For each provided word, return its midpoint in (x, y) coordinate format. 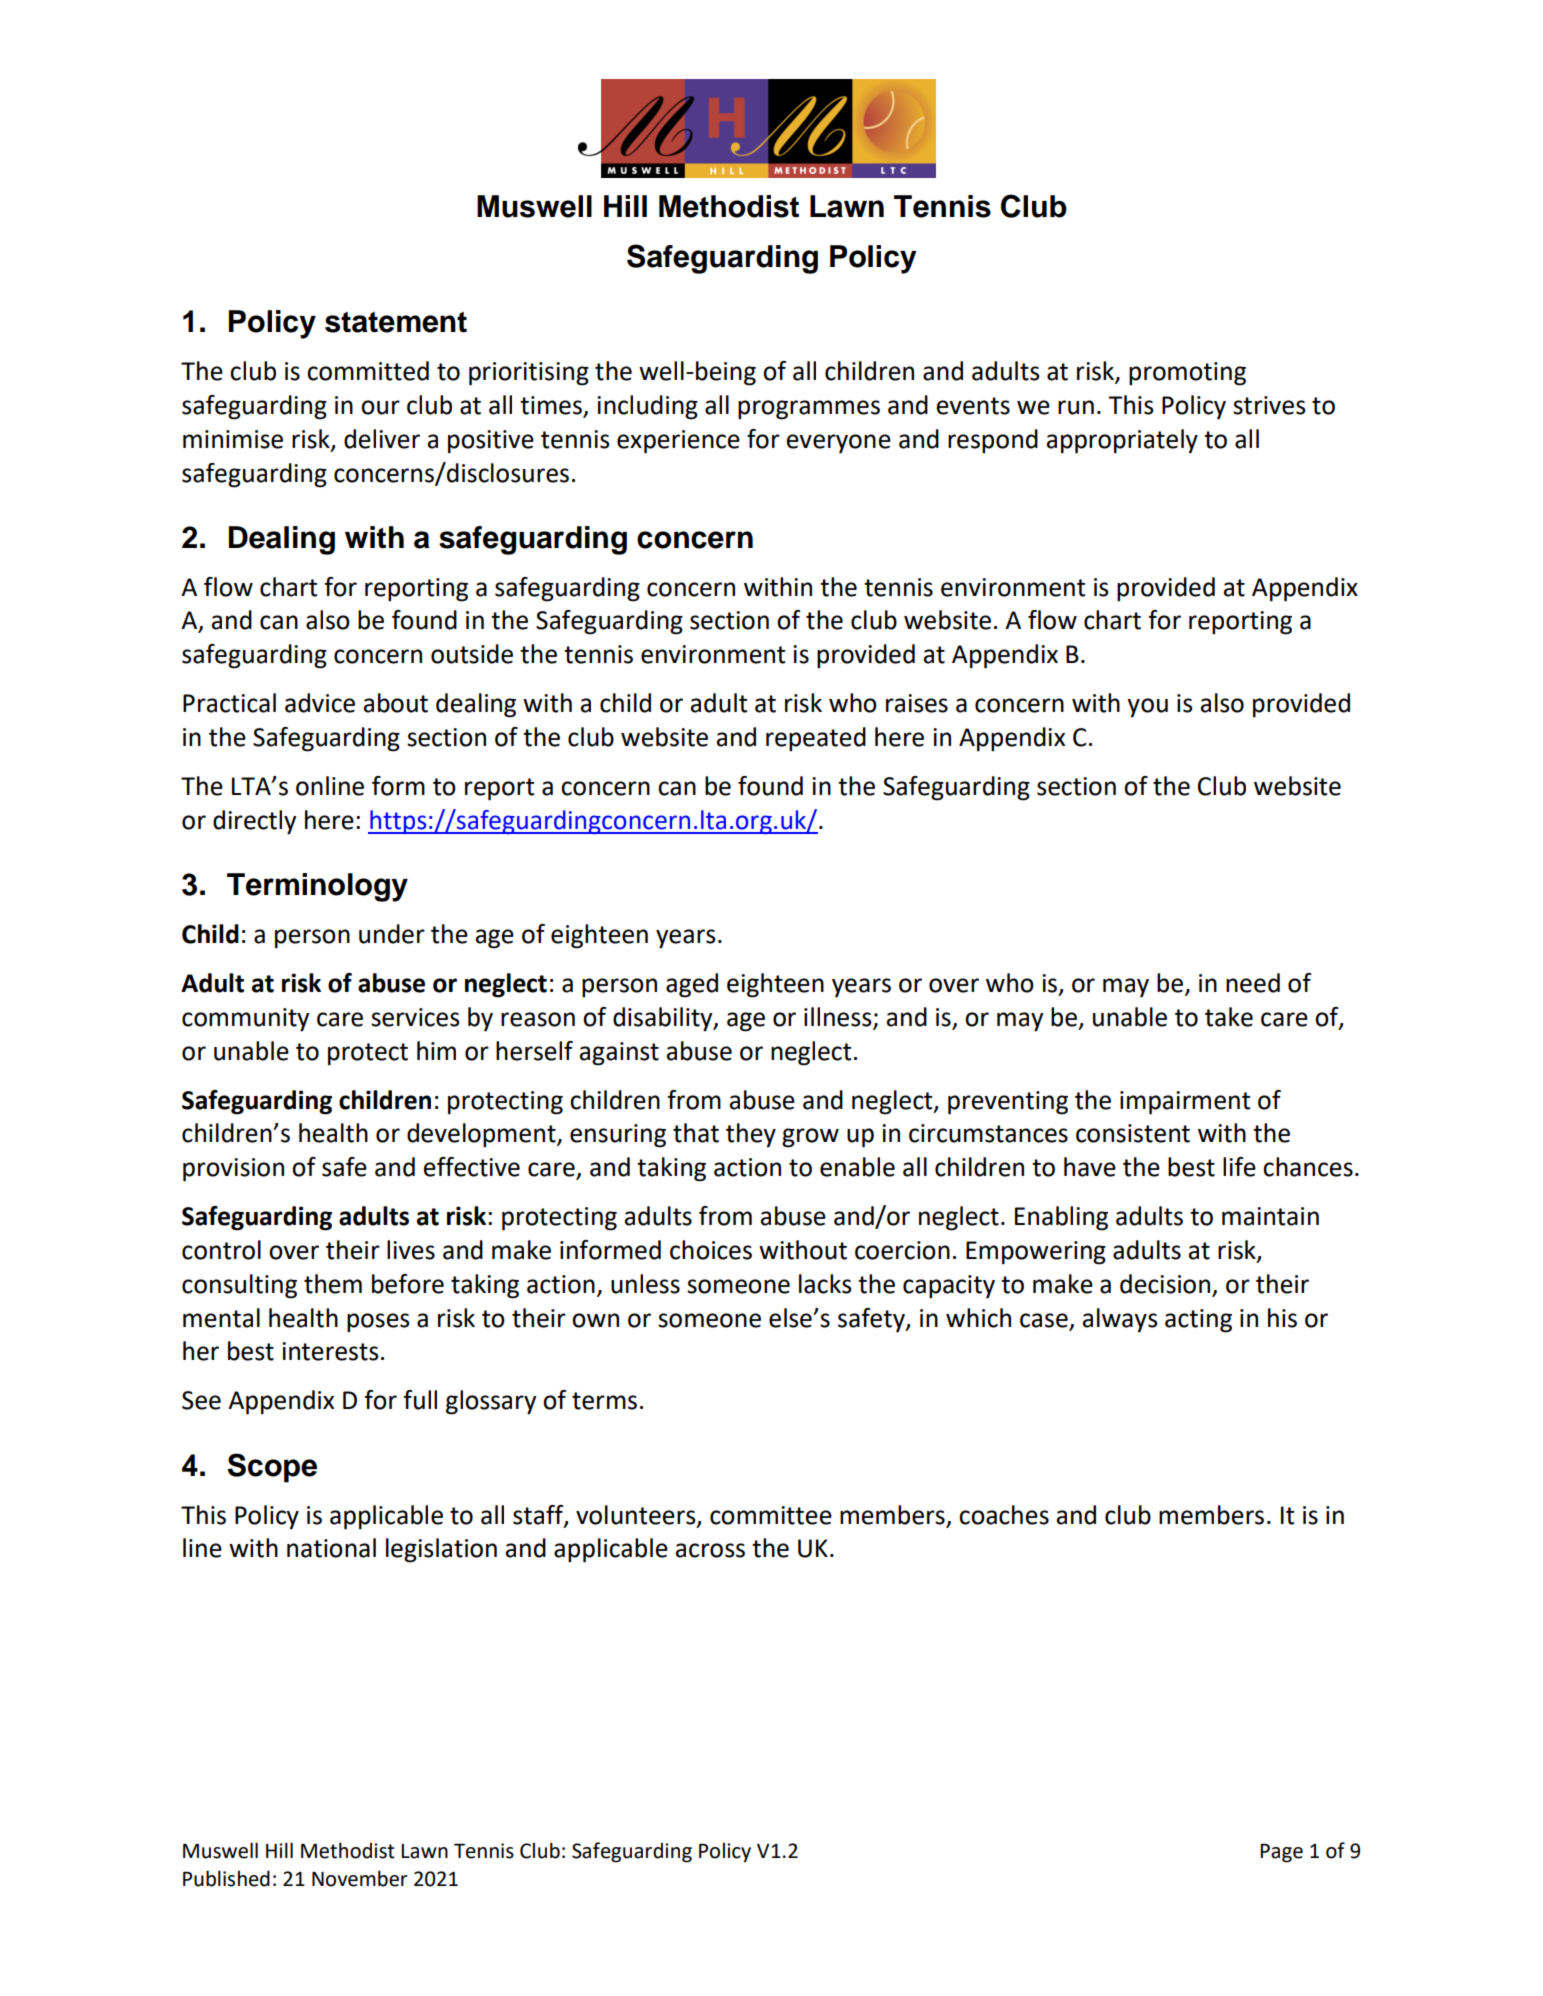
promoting (1187, 374)
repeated (816, 739)
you (1147, 708)
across (710, 1550)
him (436, 1050)
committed (368, 371)
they (751, 1135)
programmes (809, 410)
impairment (1185, 1103)
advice (320, 703)
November (360, 1878)
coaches (1004, 1515)
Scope (272, 1468)
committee (771, 1515)
